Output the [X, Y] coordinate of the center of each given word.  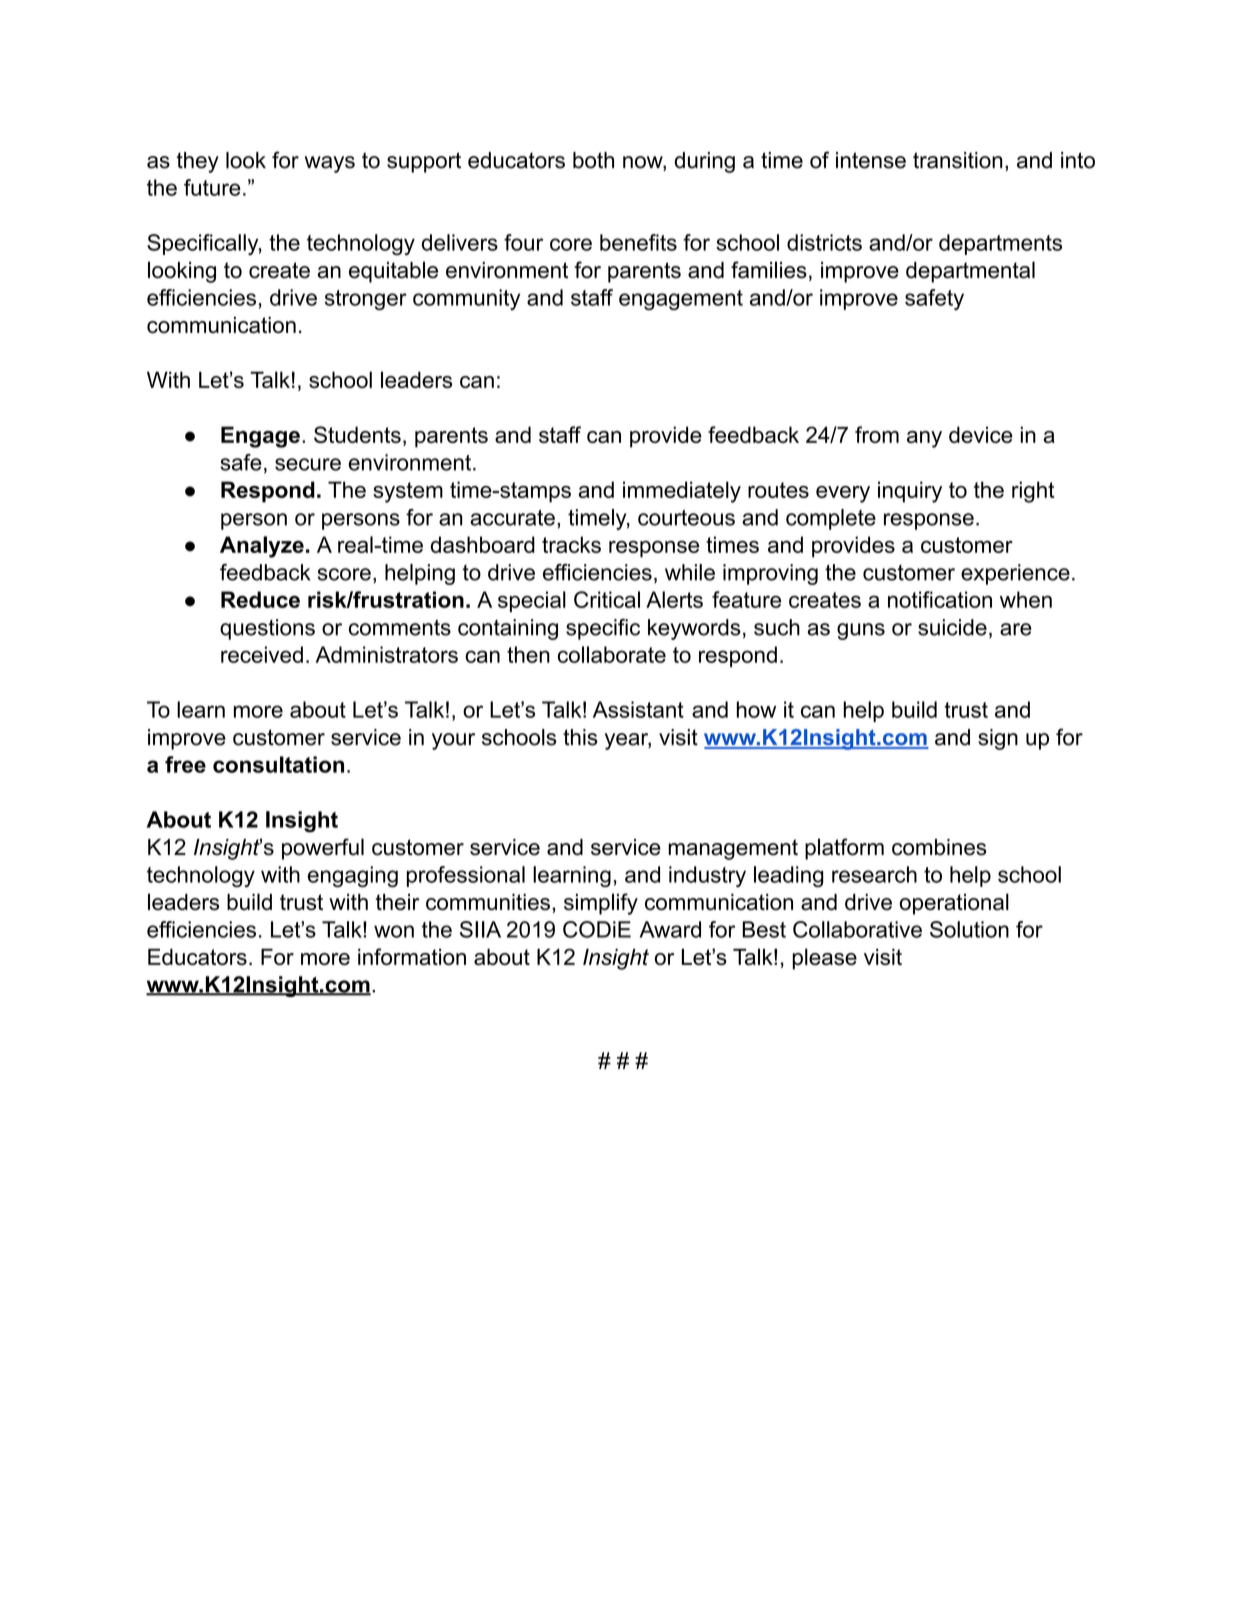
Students [357, 434]
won [394, 931]
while [690, 572]
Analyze [262, 547]
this [580, 737]
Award [670, 929]
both [593, 160]
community [466, 299]
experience [1015, 574]
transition [958, 160]
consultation [278, 764]
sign [998, 739]
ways [330, 164]
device [981, 434]
